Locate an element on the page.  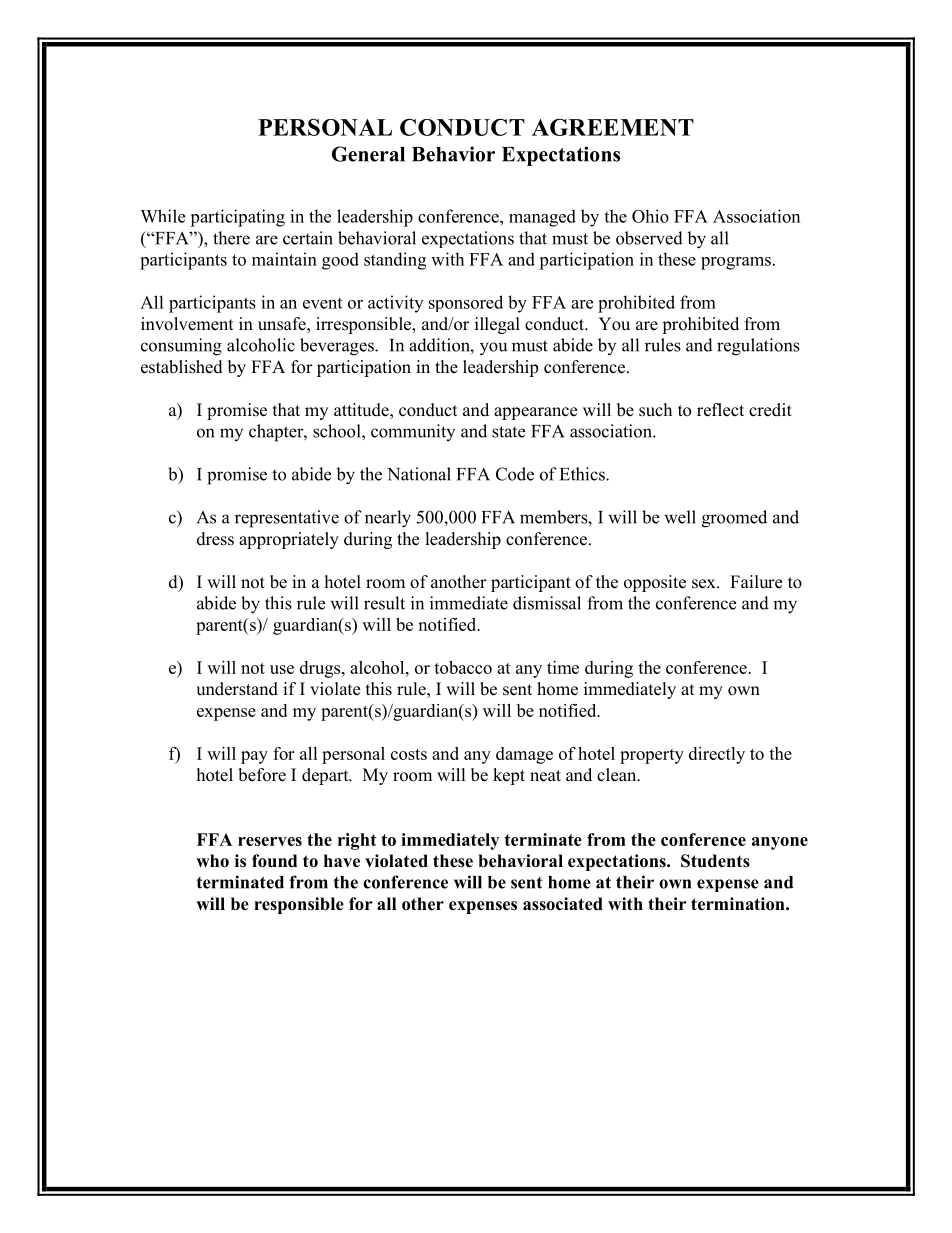
damage is located at coordinates (524, 755).
